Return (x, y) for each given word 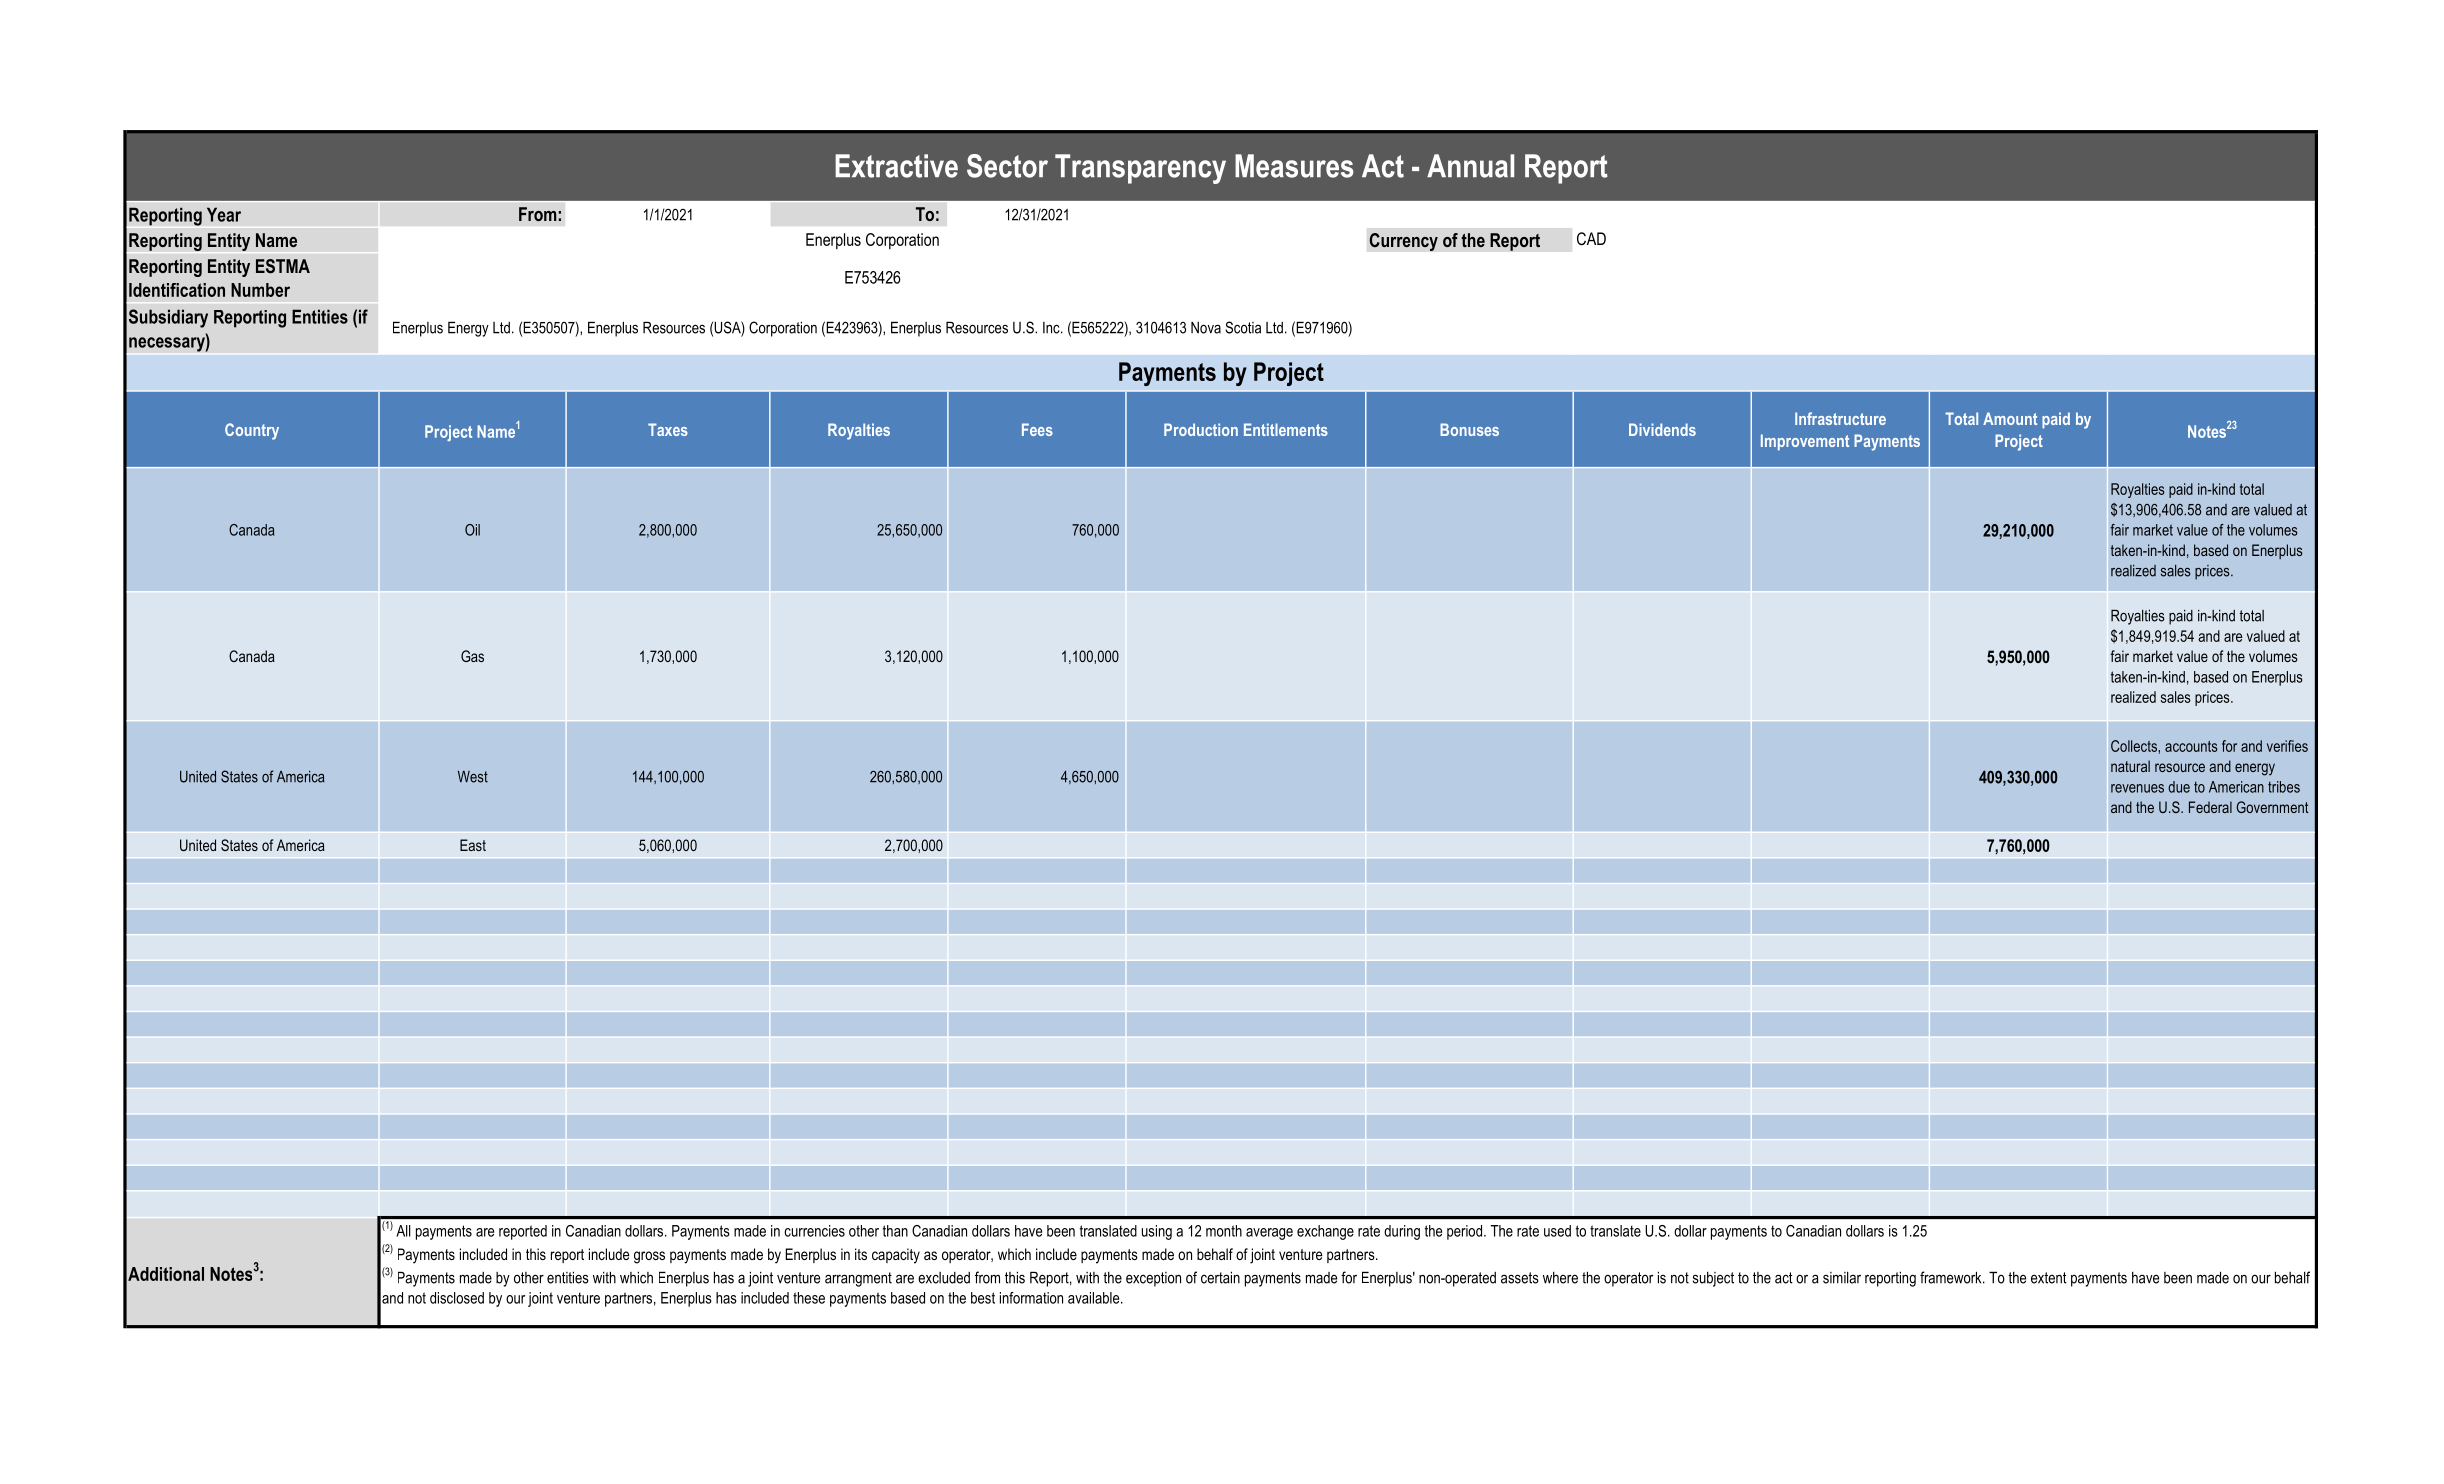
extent (2049, 1278)
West (473, 777)
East (473, 845)
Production (1201, 429)
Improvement (1805, 442)
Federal (2210, 807)
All (403, 1231)
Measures (1294, 166)
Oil (472, 530)
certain (1220, 1277)
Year (224, 214)
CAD (1591, 238)
